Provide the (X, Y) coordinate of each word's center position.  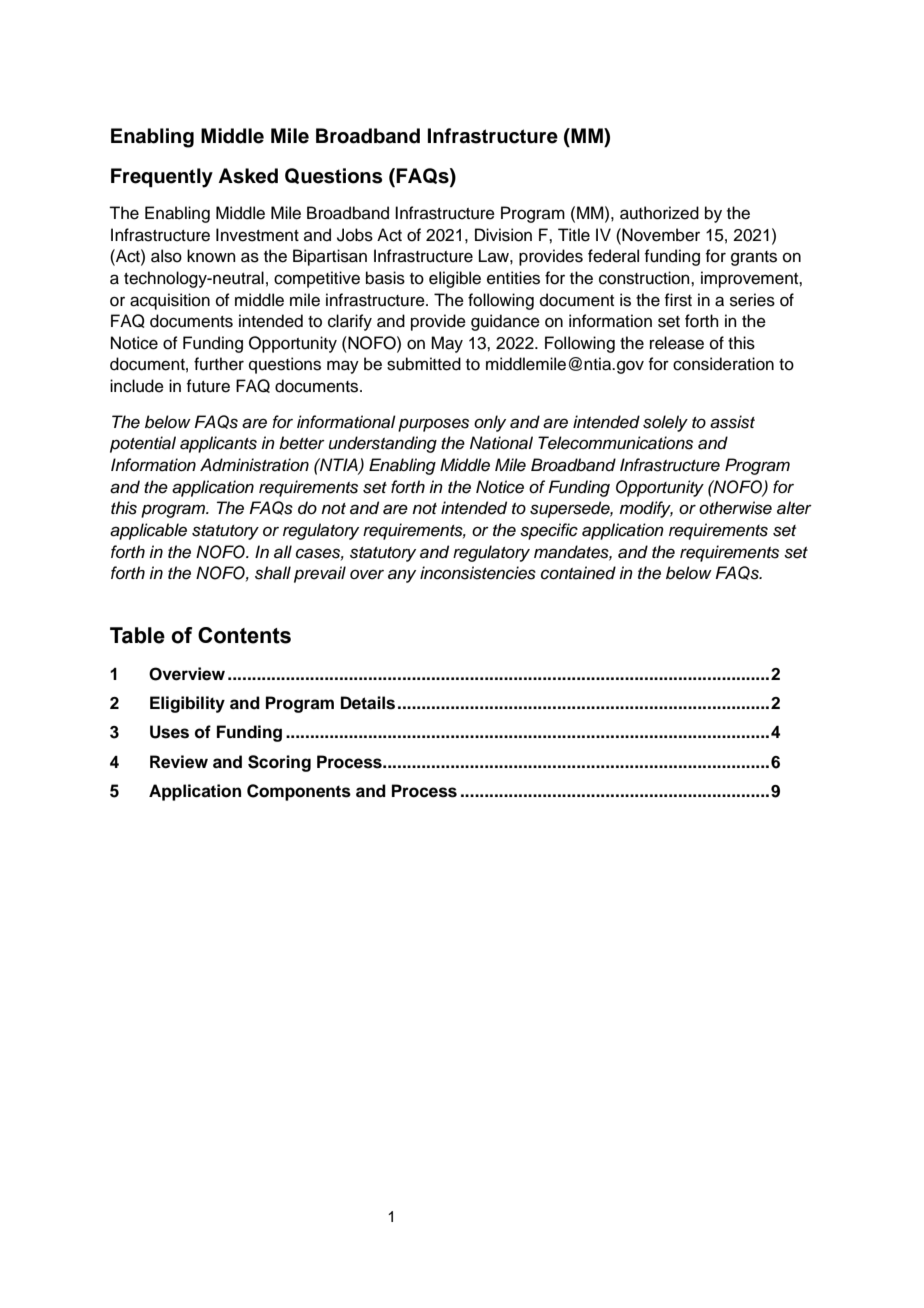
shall (273, 573)
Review (179, 762)
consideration (723, 364)
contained (578, 573)
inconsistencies (478, 573)
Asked (248, 176)
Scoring (279, 763)
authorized (659, 213)
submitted (424, 364)
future (208, 386)
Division (503, 235)
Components (299, 792)
